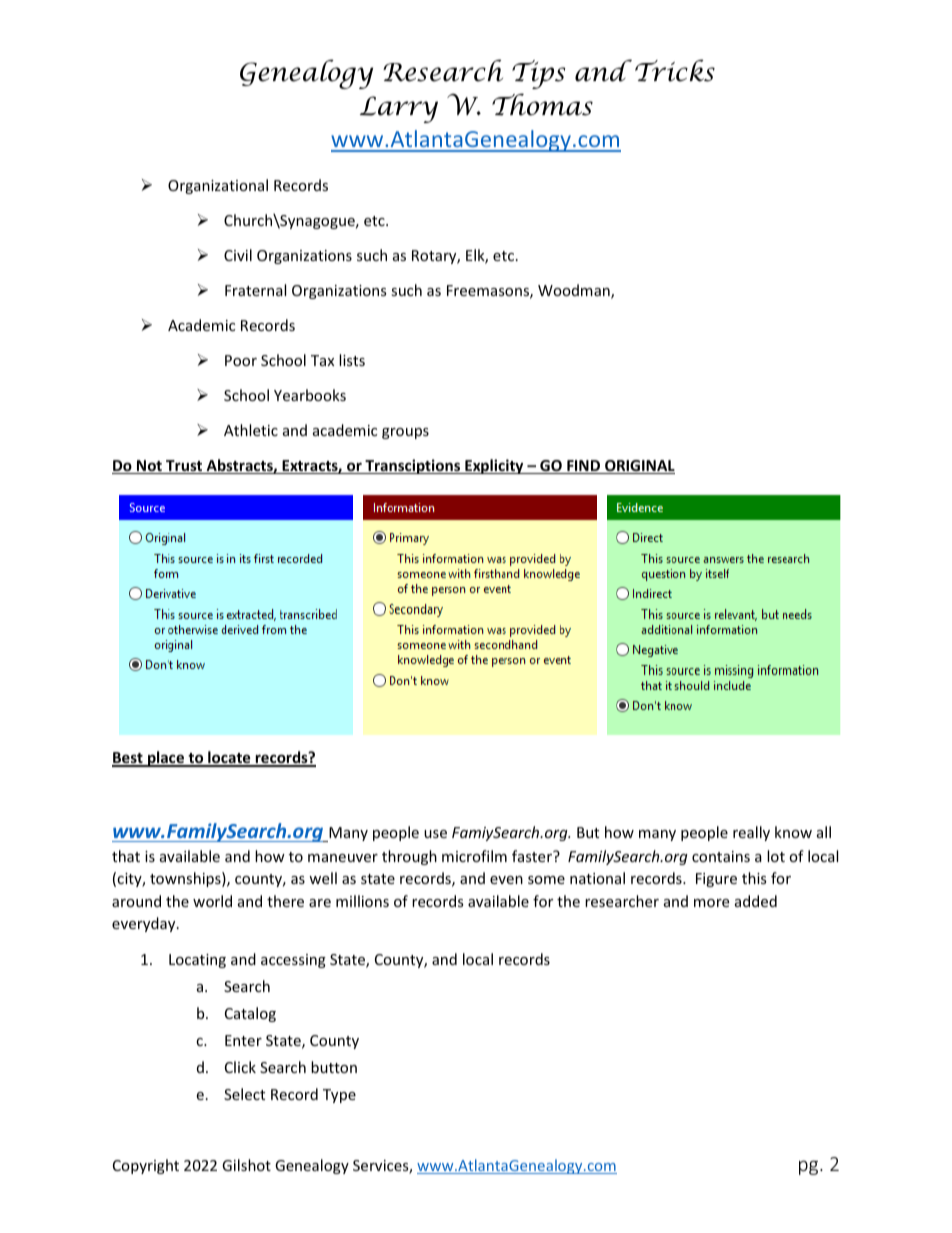  What do you see at coordinates (405, 433) in the screenshot?
I see `groups` at bounding box center [405, 433].
